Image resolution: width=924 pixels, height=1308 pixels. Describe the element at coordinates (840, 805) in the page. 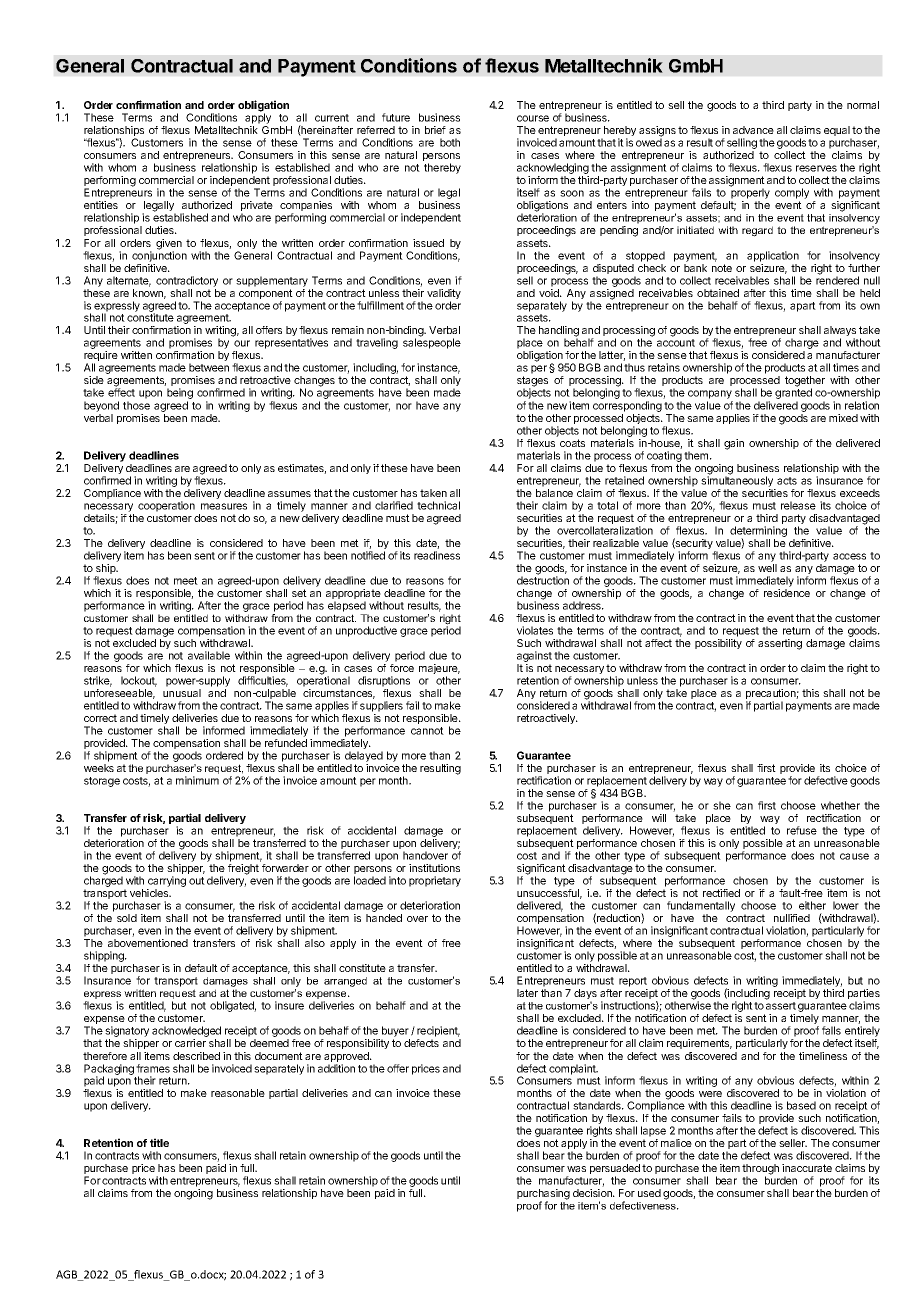

I see `whether` at that location.
